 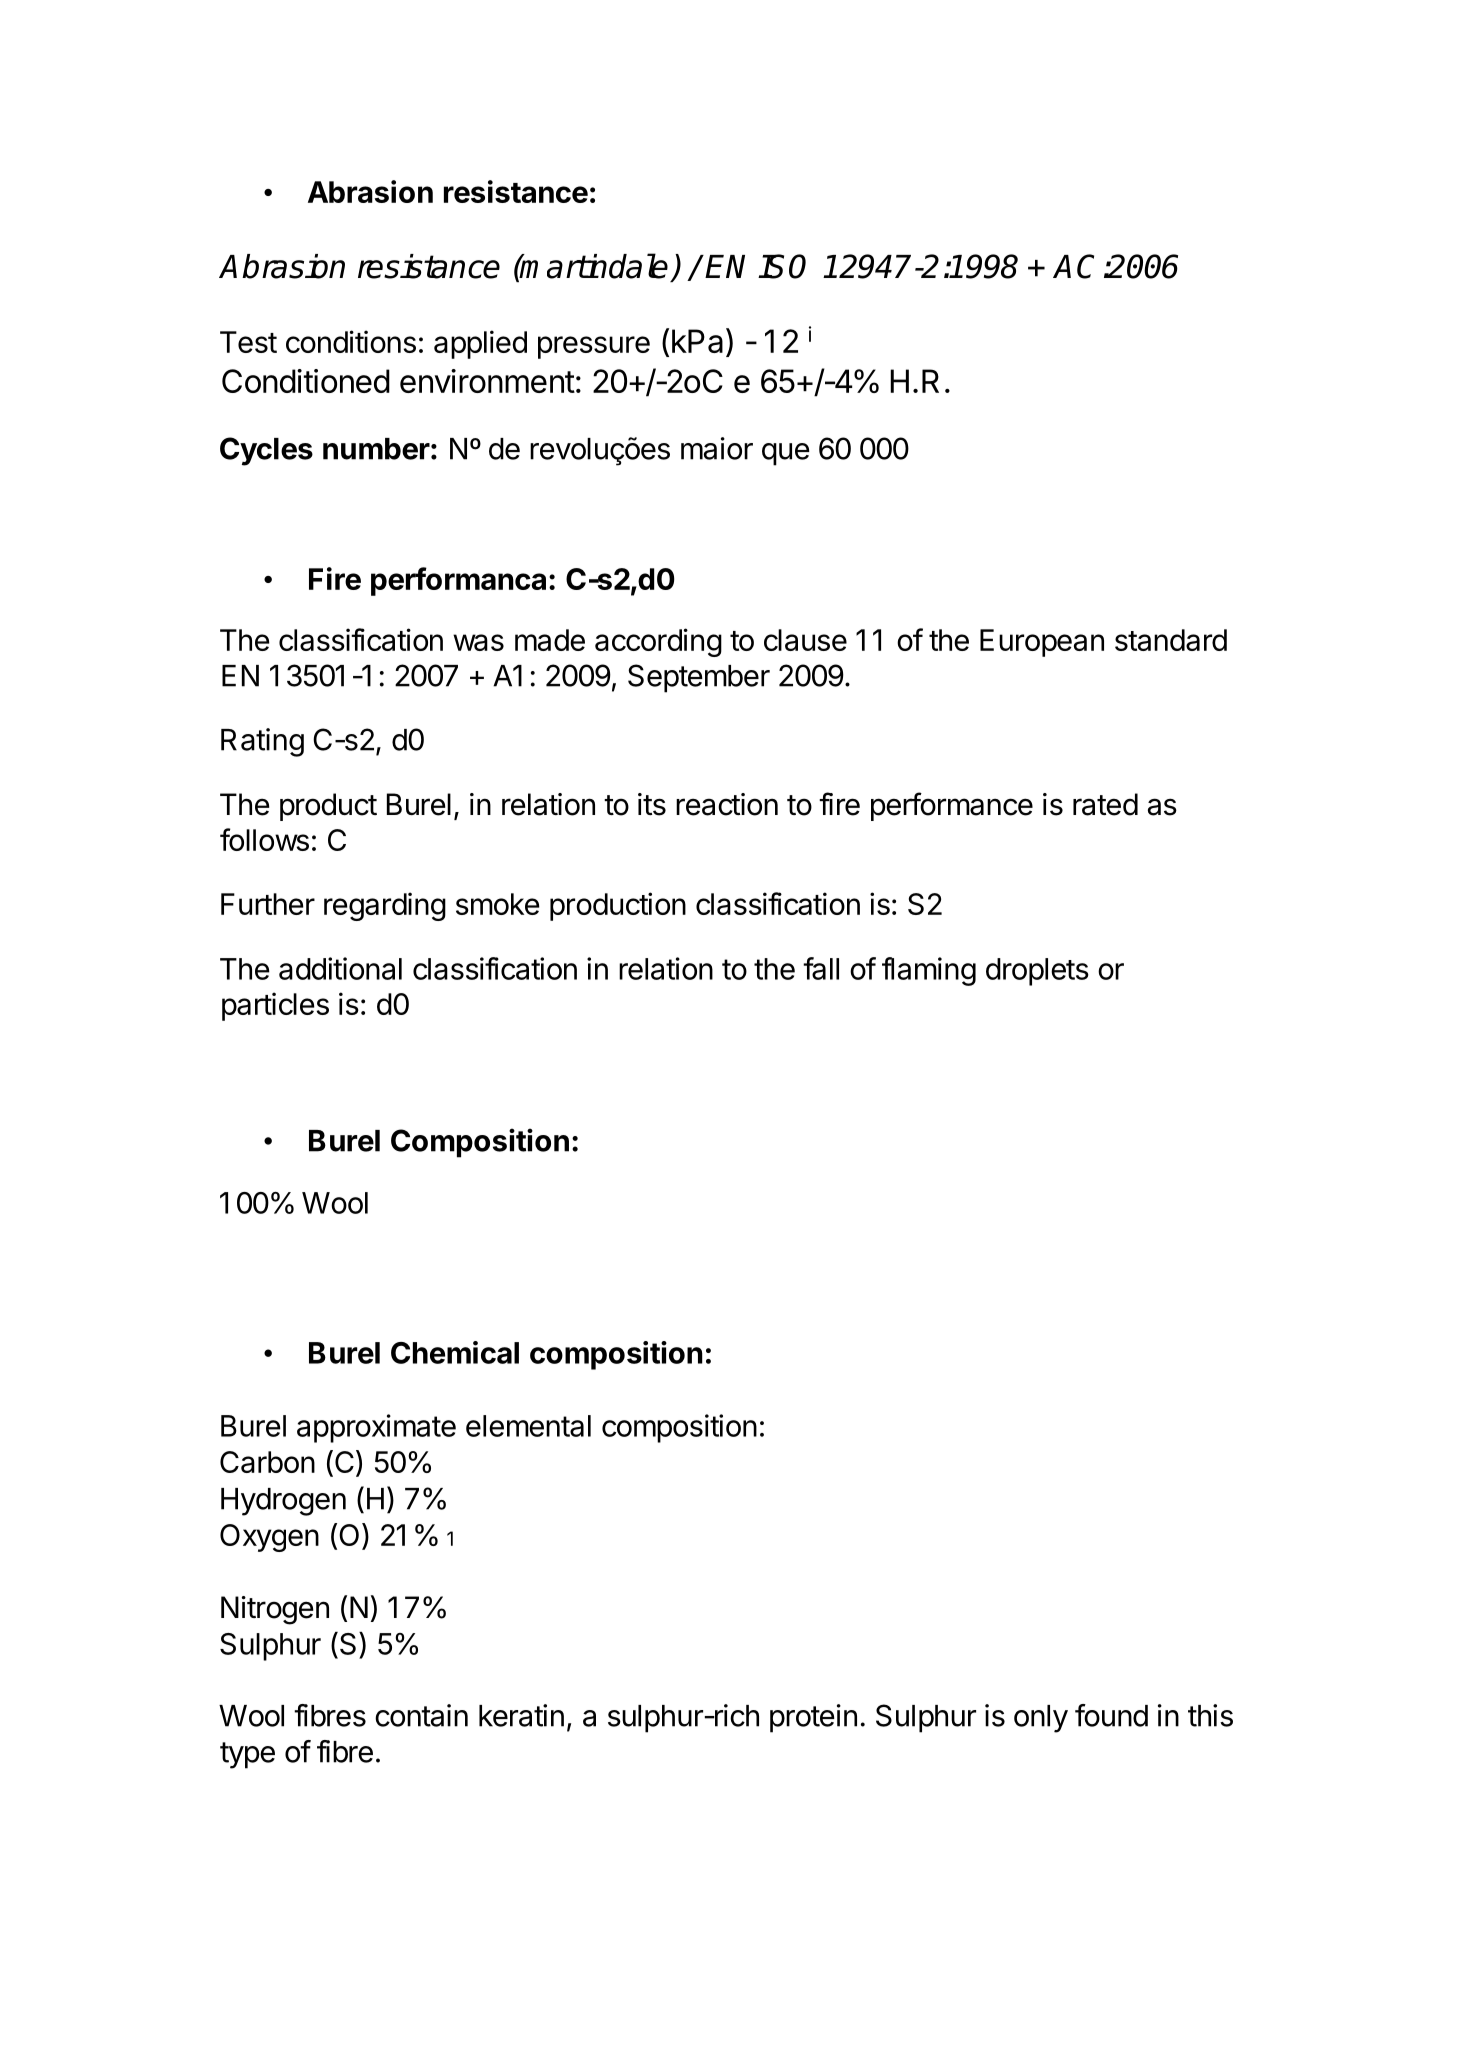 What do you see at coordinates (1037, 972) in the image?
I see `droplets` at bounding box center [1037, 972].
